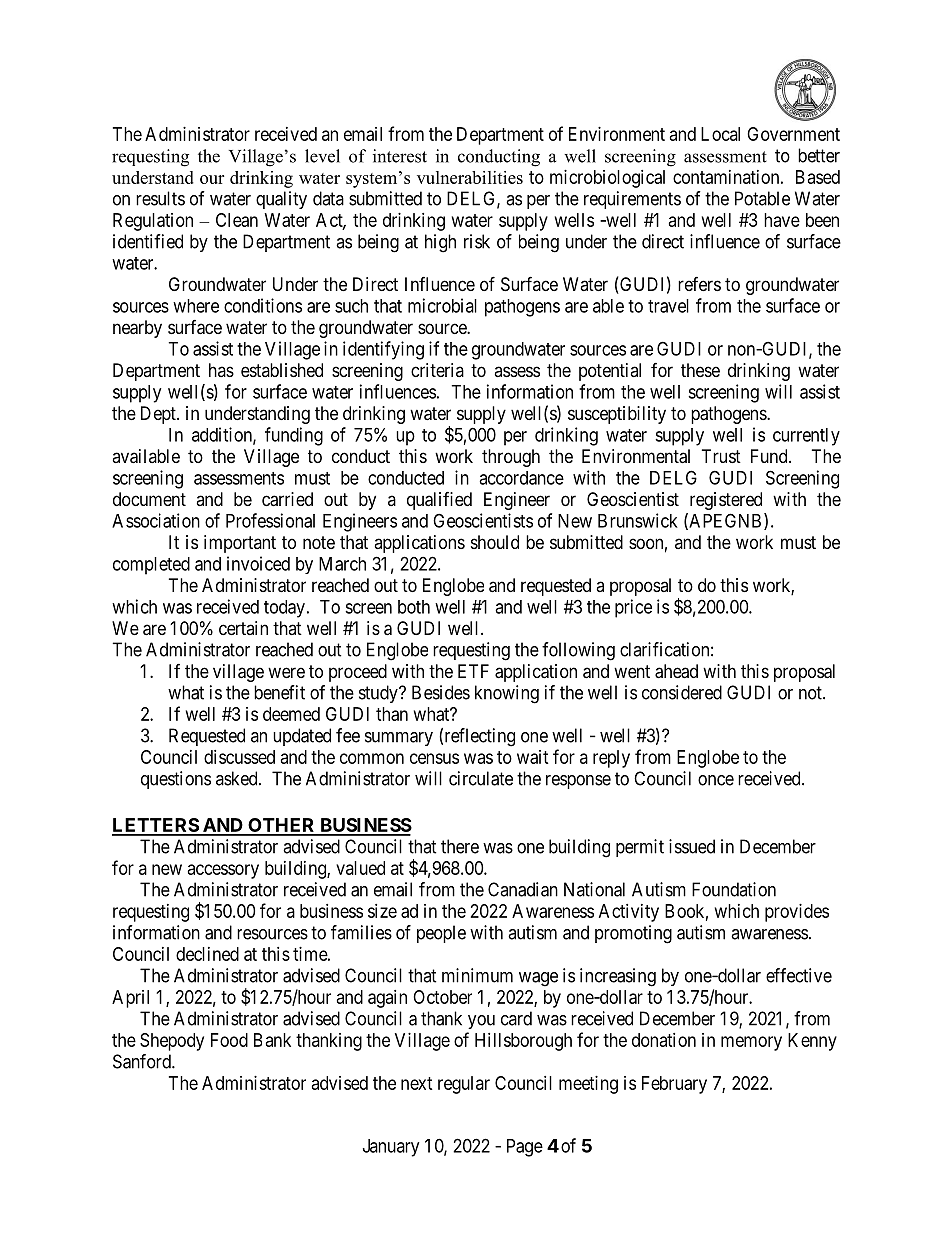  Describe the element at coordinates (720, 134) in the image. I see `Local` at that location.
